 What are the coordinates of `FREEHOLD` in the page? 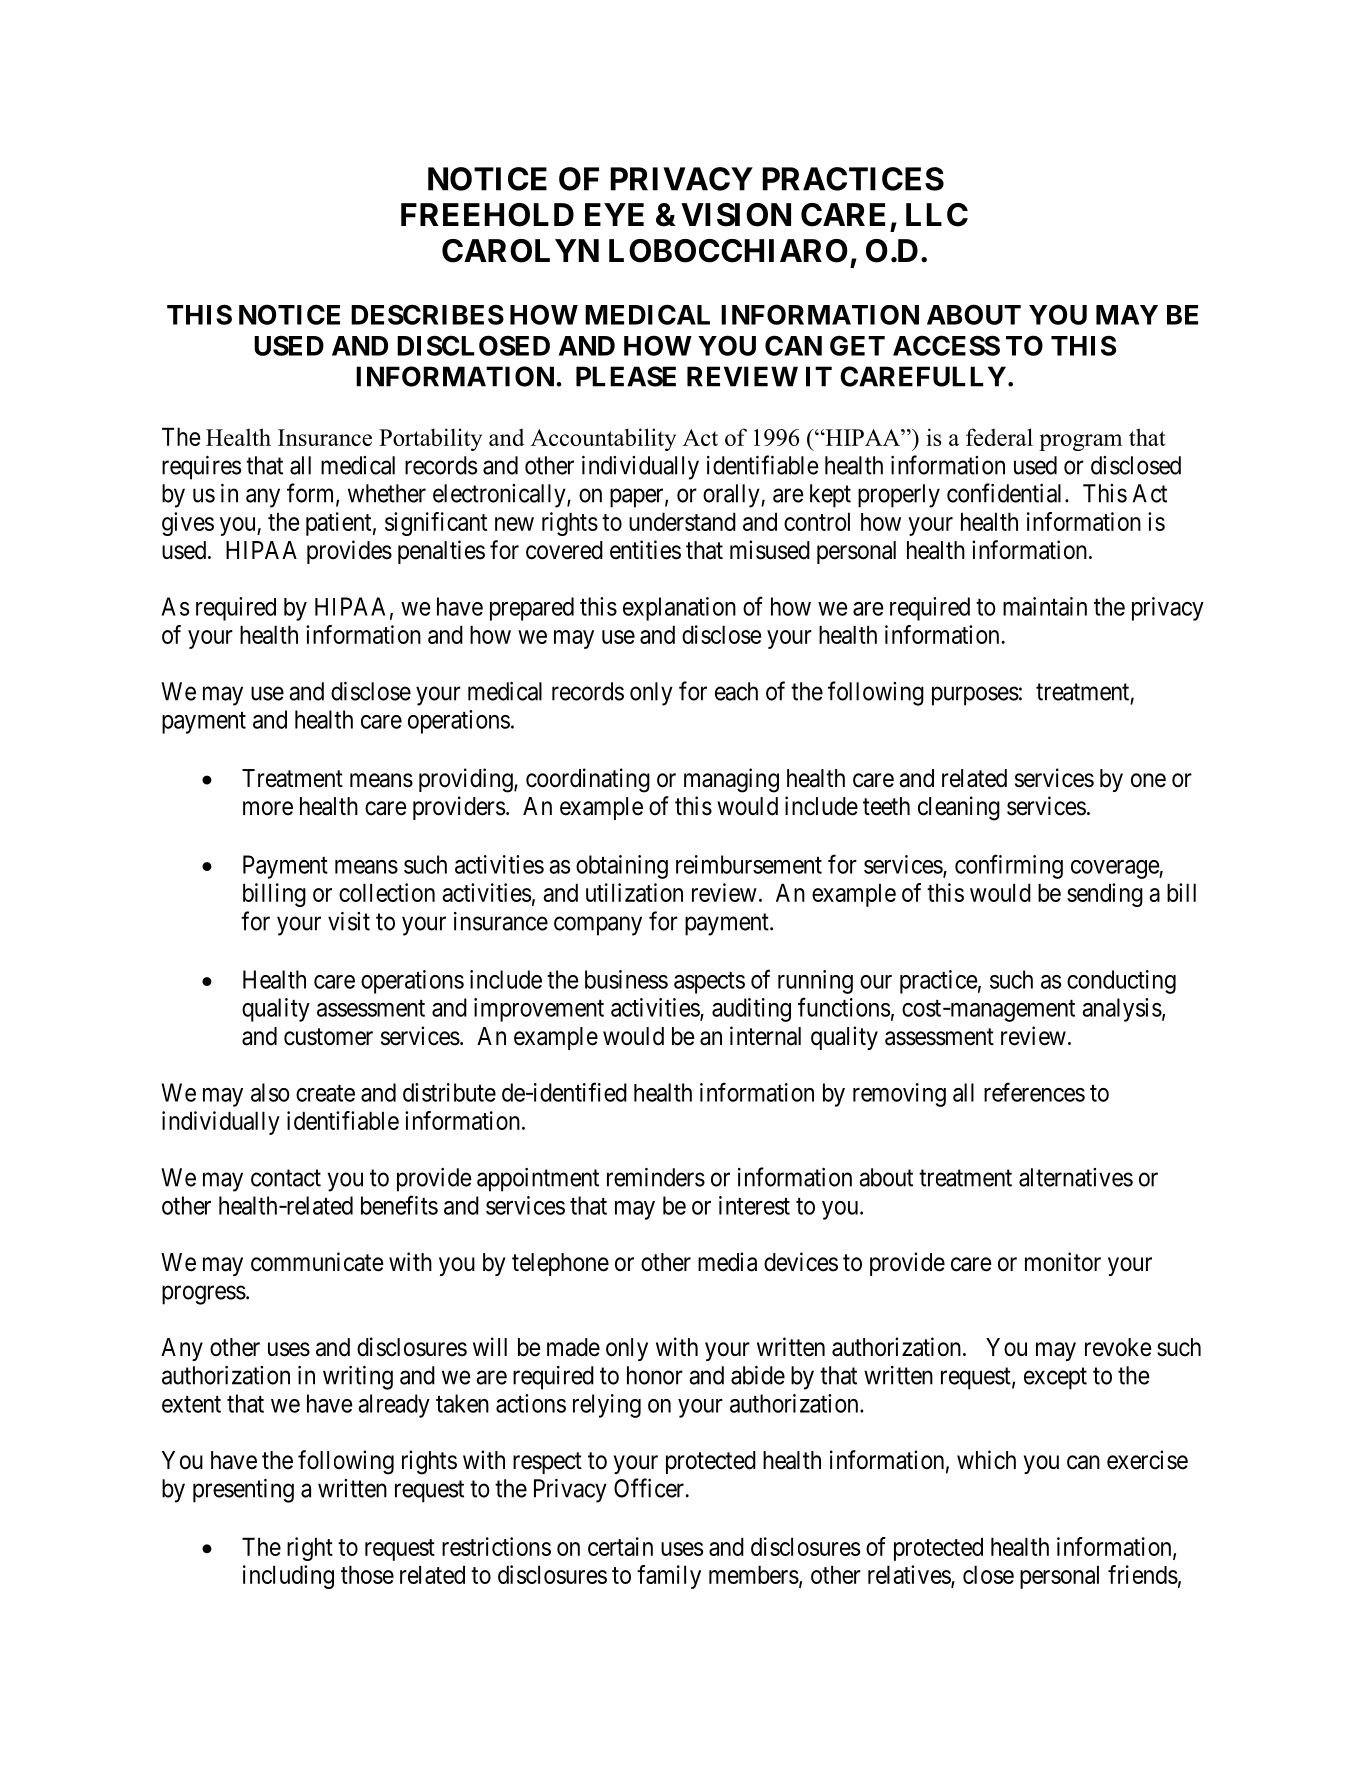 It's located at (487, 215).
